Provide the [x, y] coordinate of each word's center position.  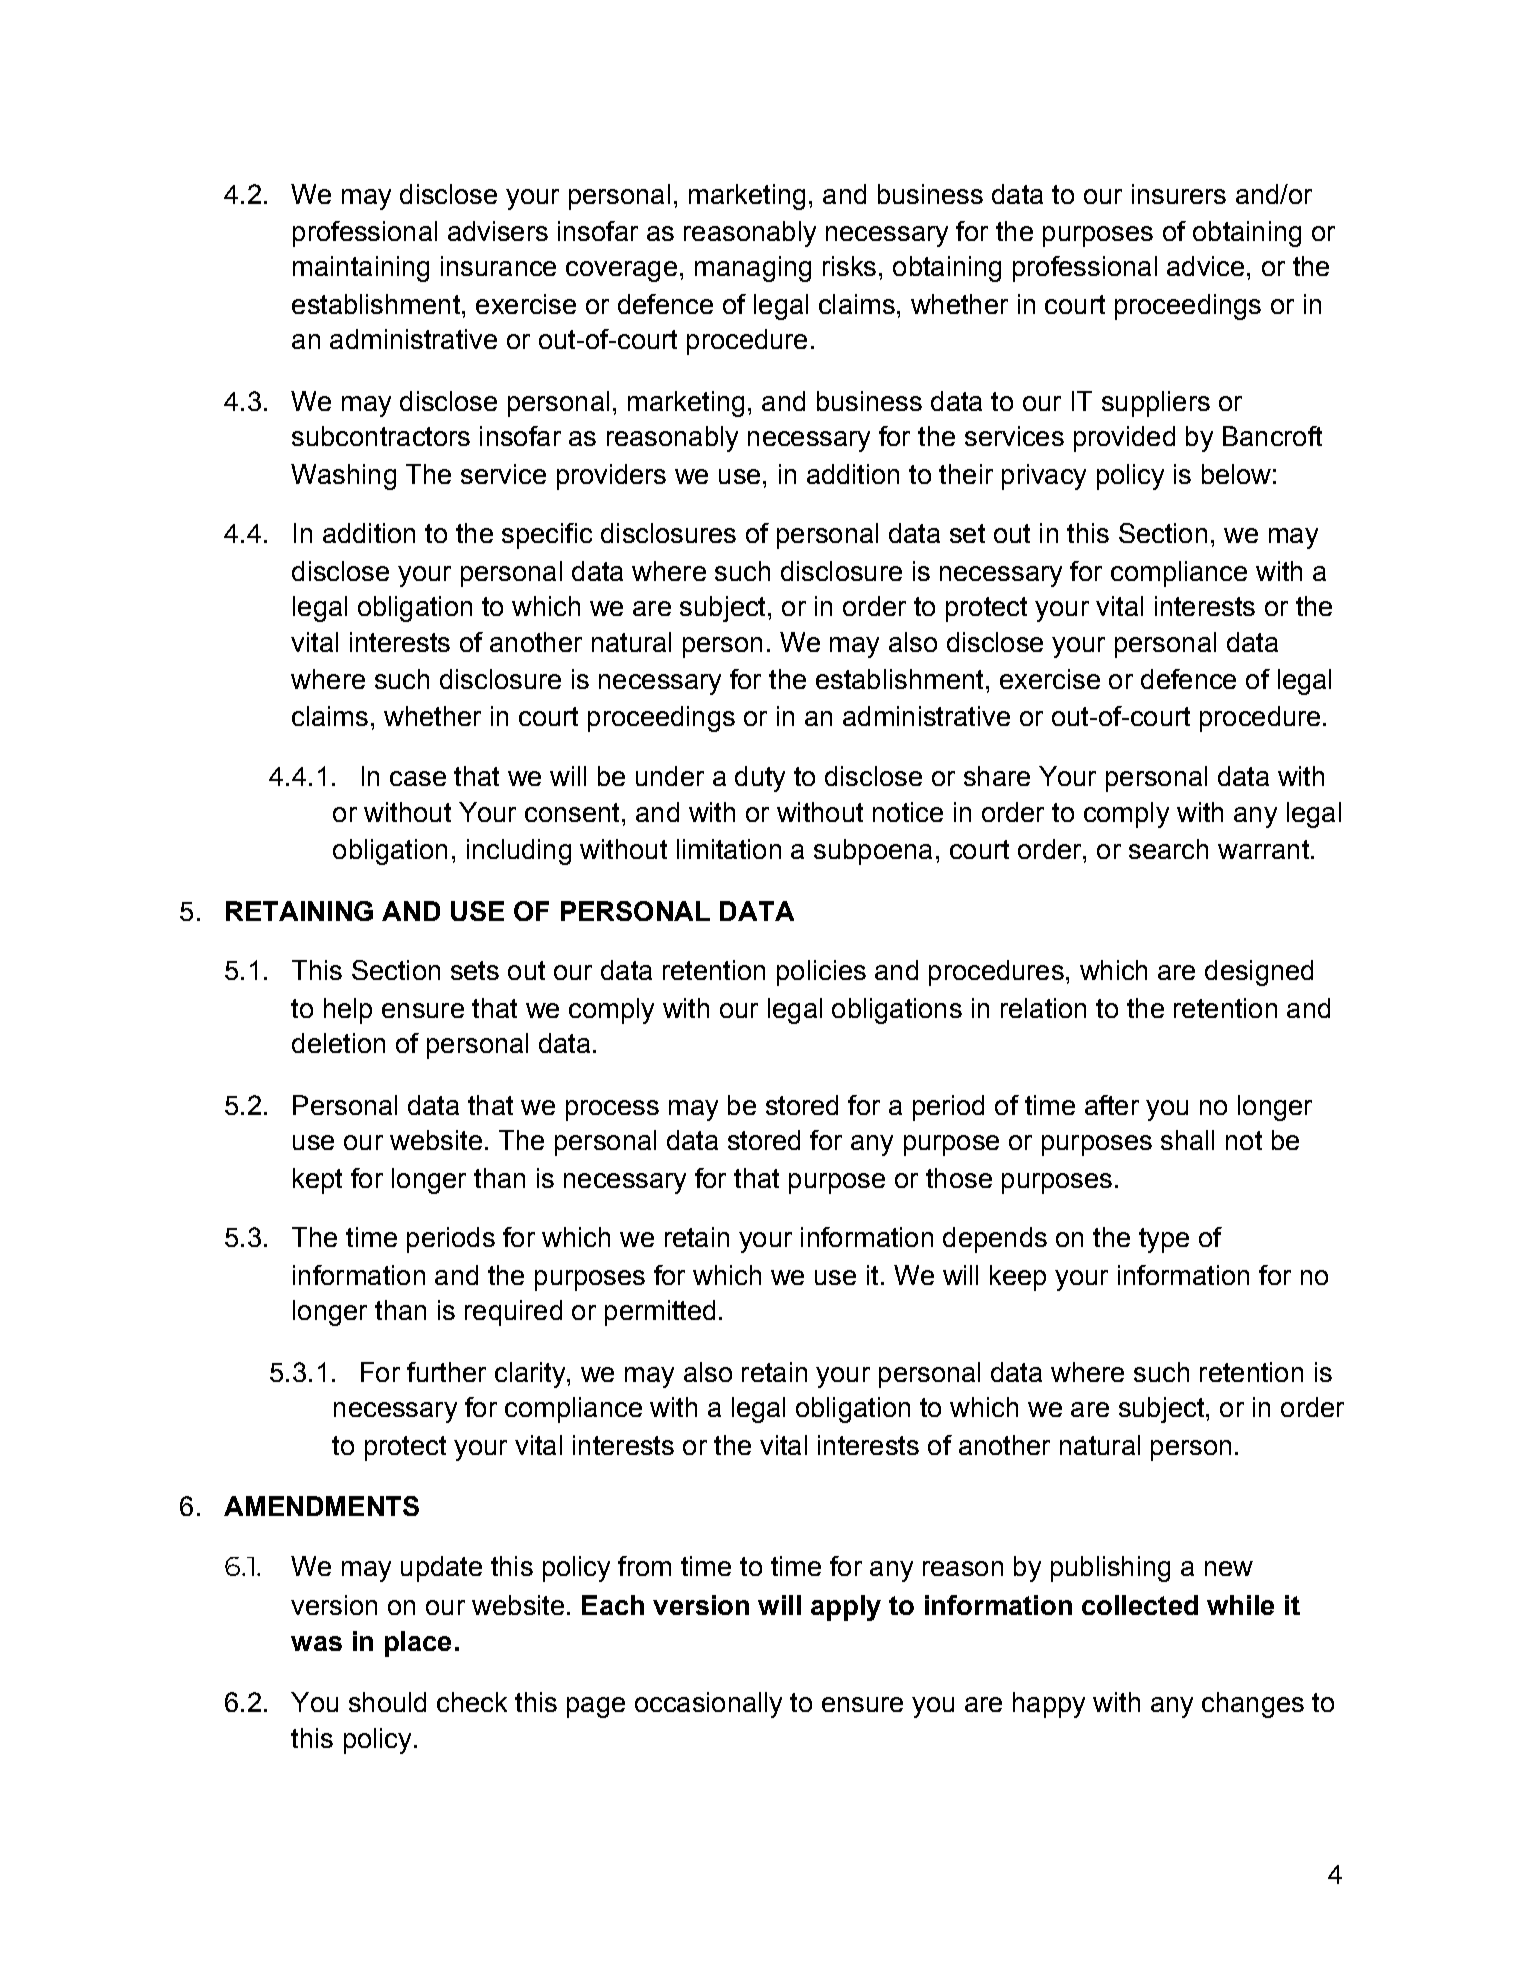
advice [1205, 266]
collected [1140, 1605]
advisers [498, 231]
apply [846, 1608]
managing [753, 269]
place [418, 1644]
